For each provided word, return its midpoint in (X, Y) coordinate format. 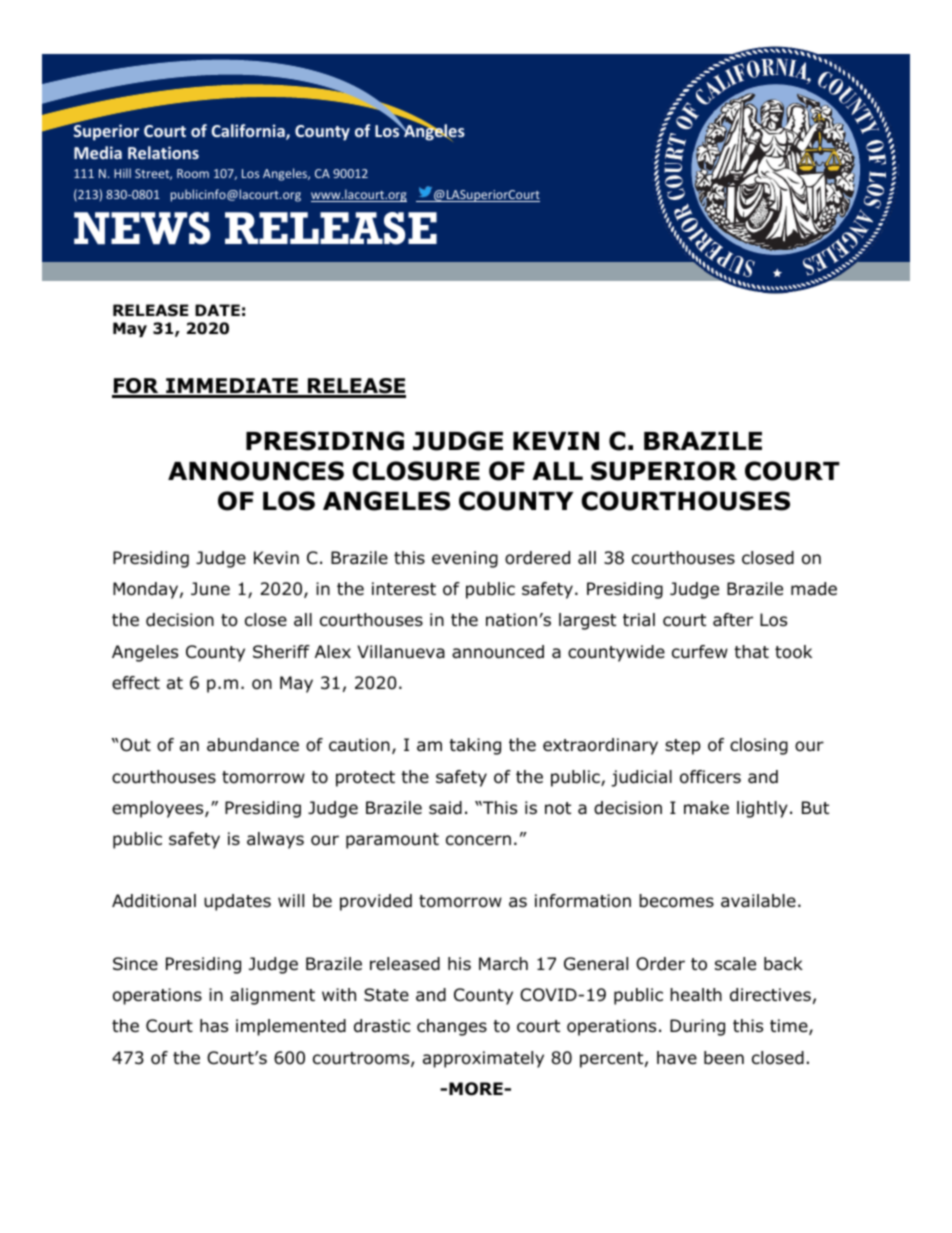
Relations (163, 152)
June (210, 589)
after (733, 620)
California (249, 132)
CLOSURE (416, 471)
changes (452, 1027)
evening (465, 559)
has (214, 1026)
